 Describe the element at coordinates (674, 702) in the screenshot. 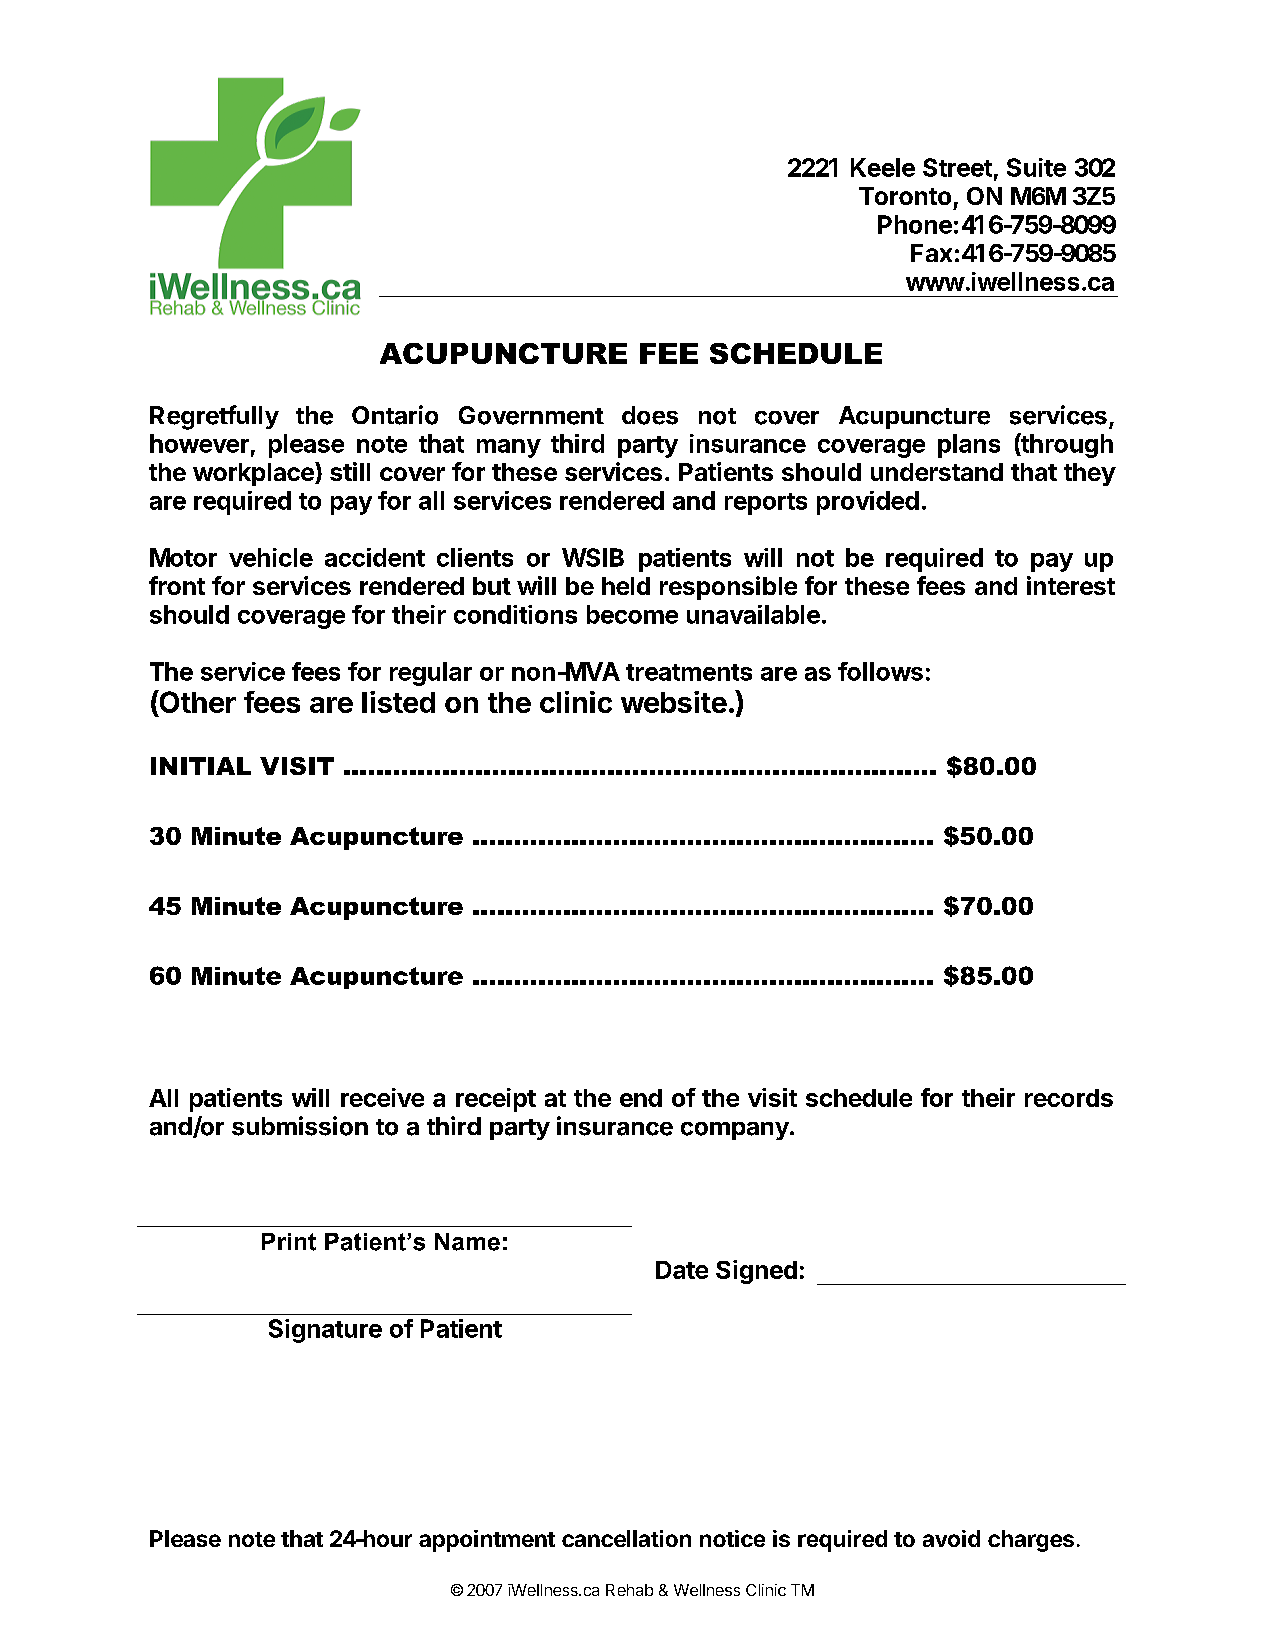

I see `website` at that location.
